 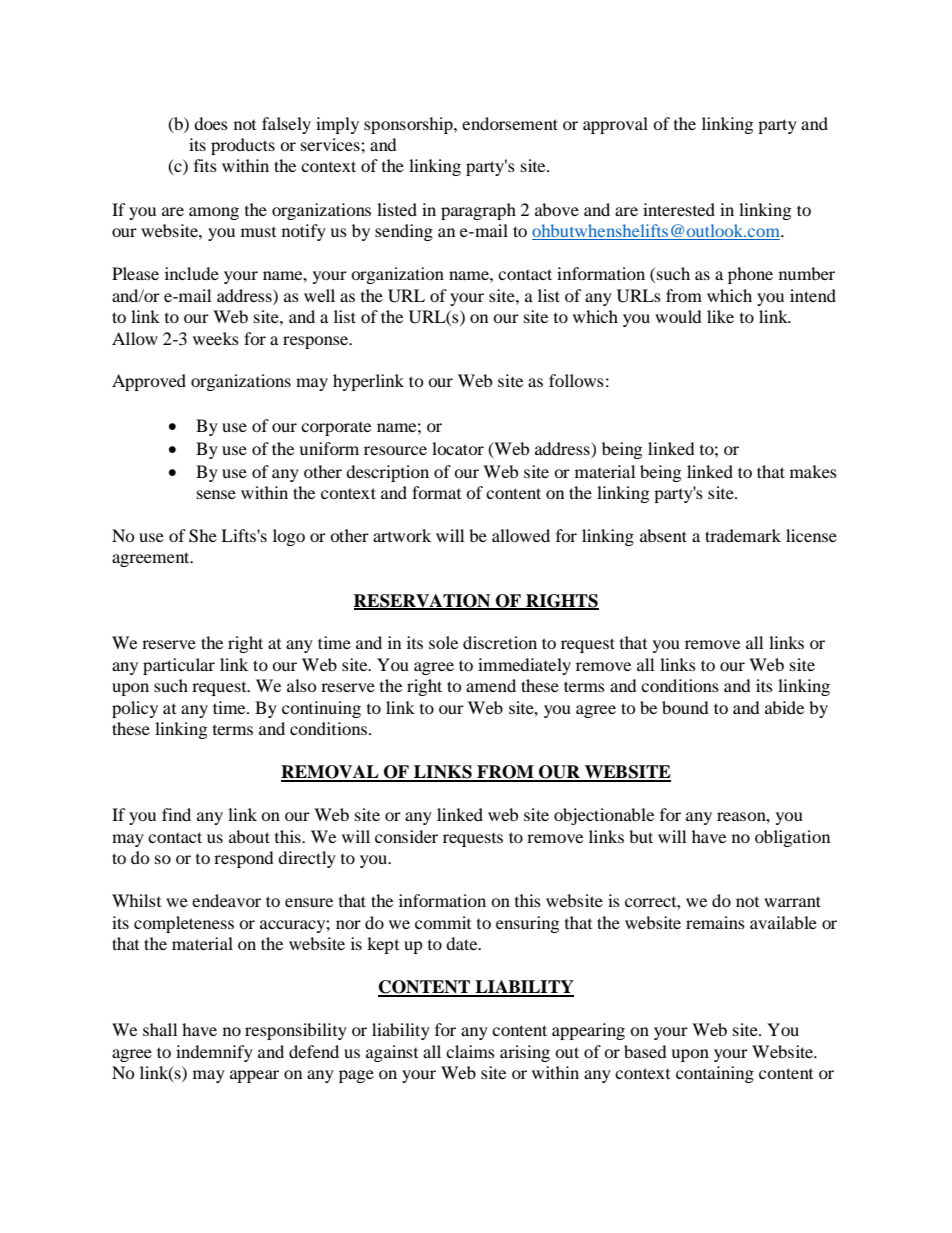 I want to click on RESERVATION, so click(x=423, y=601).
